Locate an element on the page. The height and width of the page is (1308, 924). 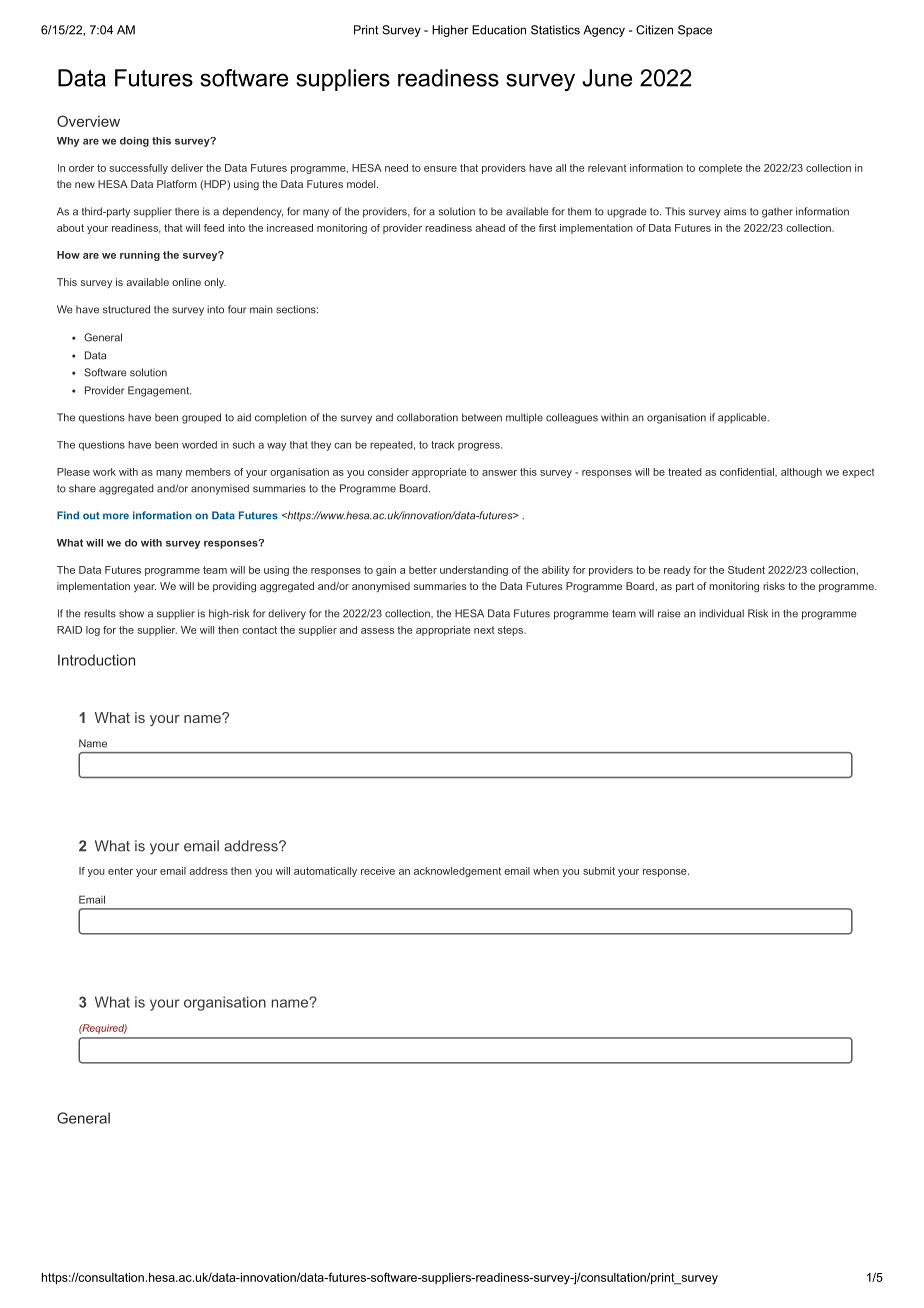
Overview is located at coordinates (88, 121).
